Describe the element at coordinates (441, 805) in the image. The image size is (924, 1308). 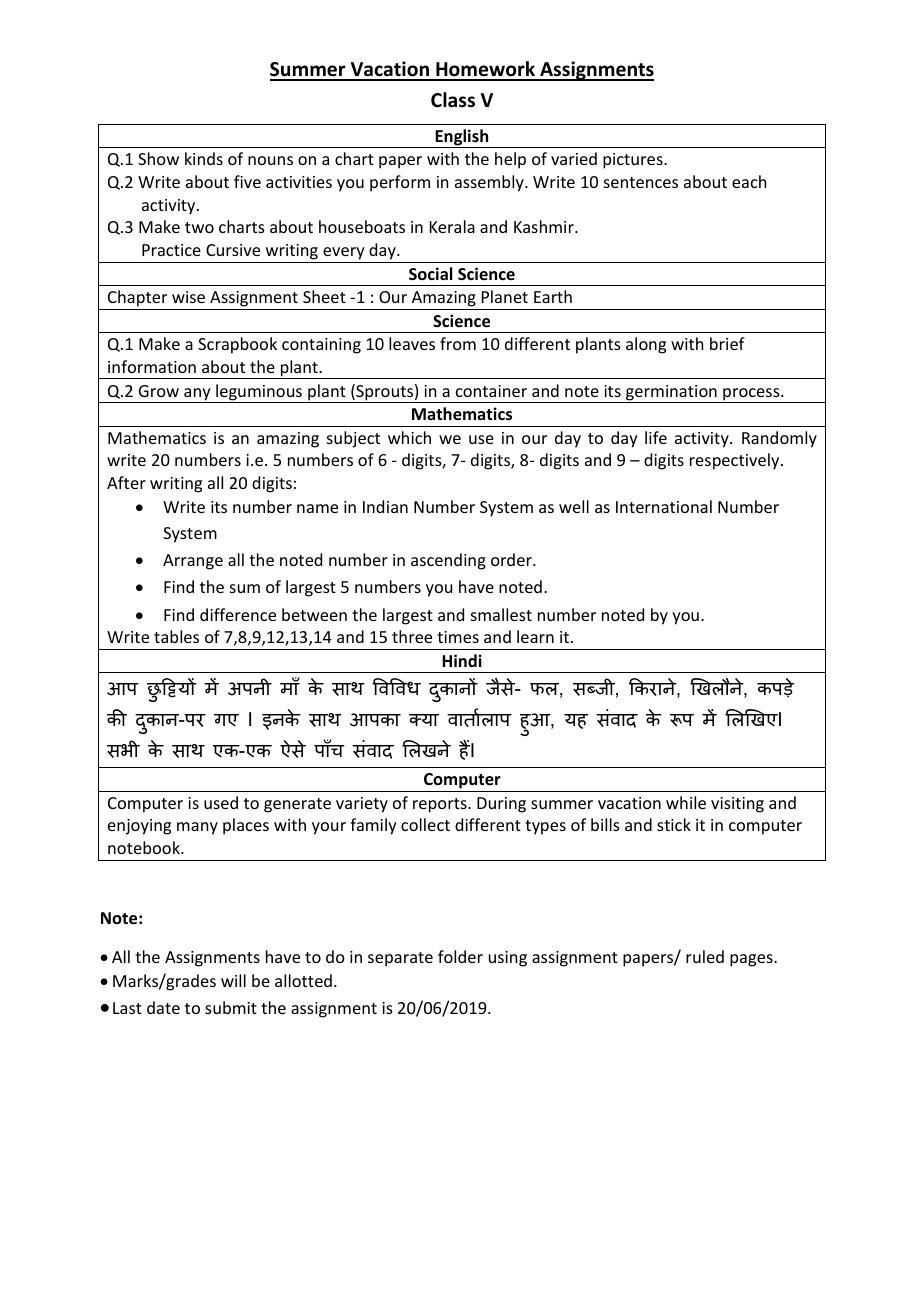
I see `reports` at that location.
